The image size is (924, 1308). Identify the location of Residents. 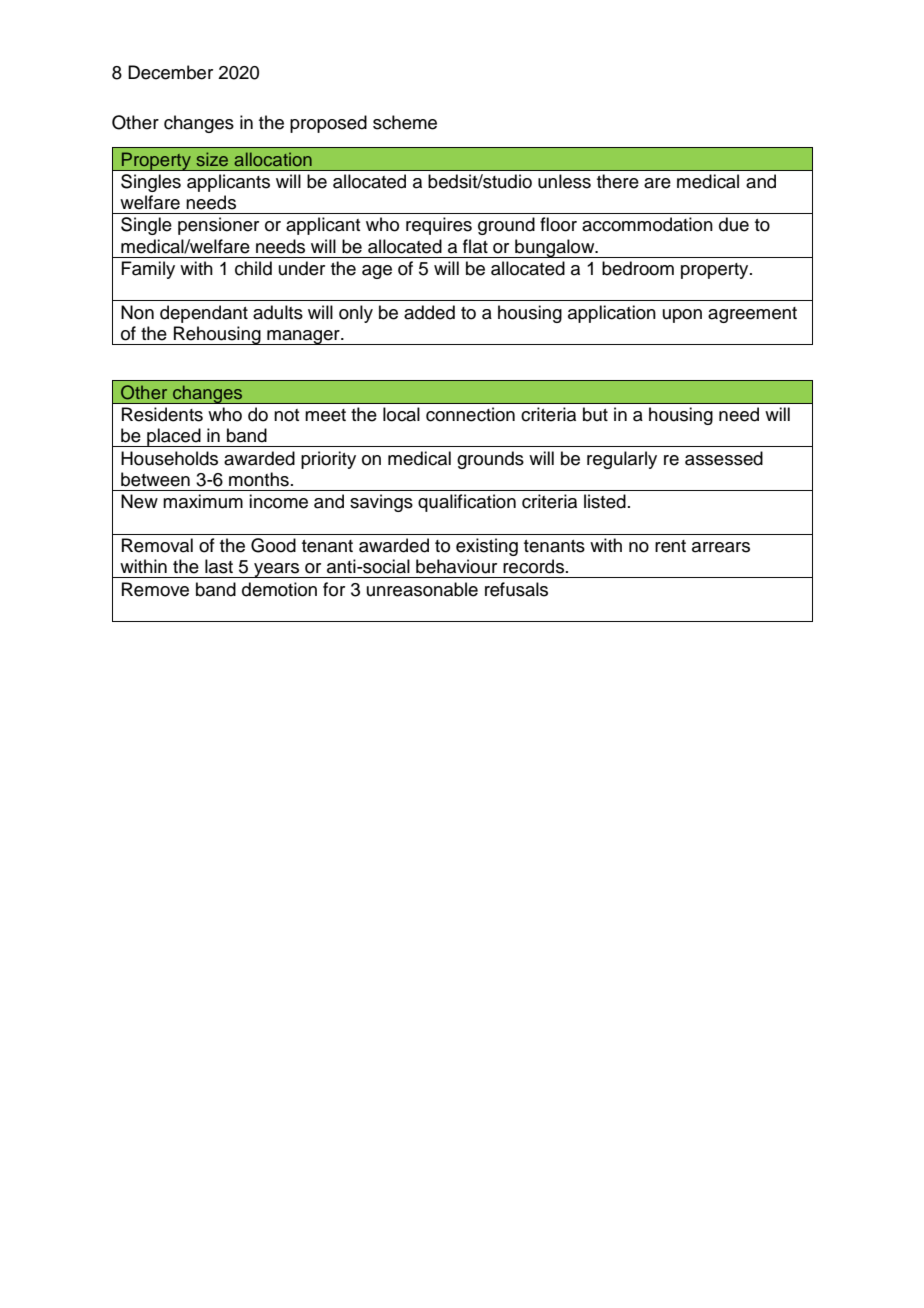
(162, 414).
